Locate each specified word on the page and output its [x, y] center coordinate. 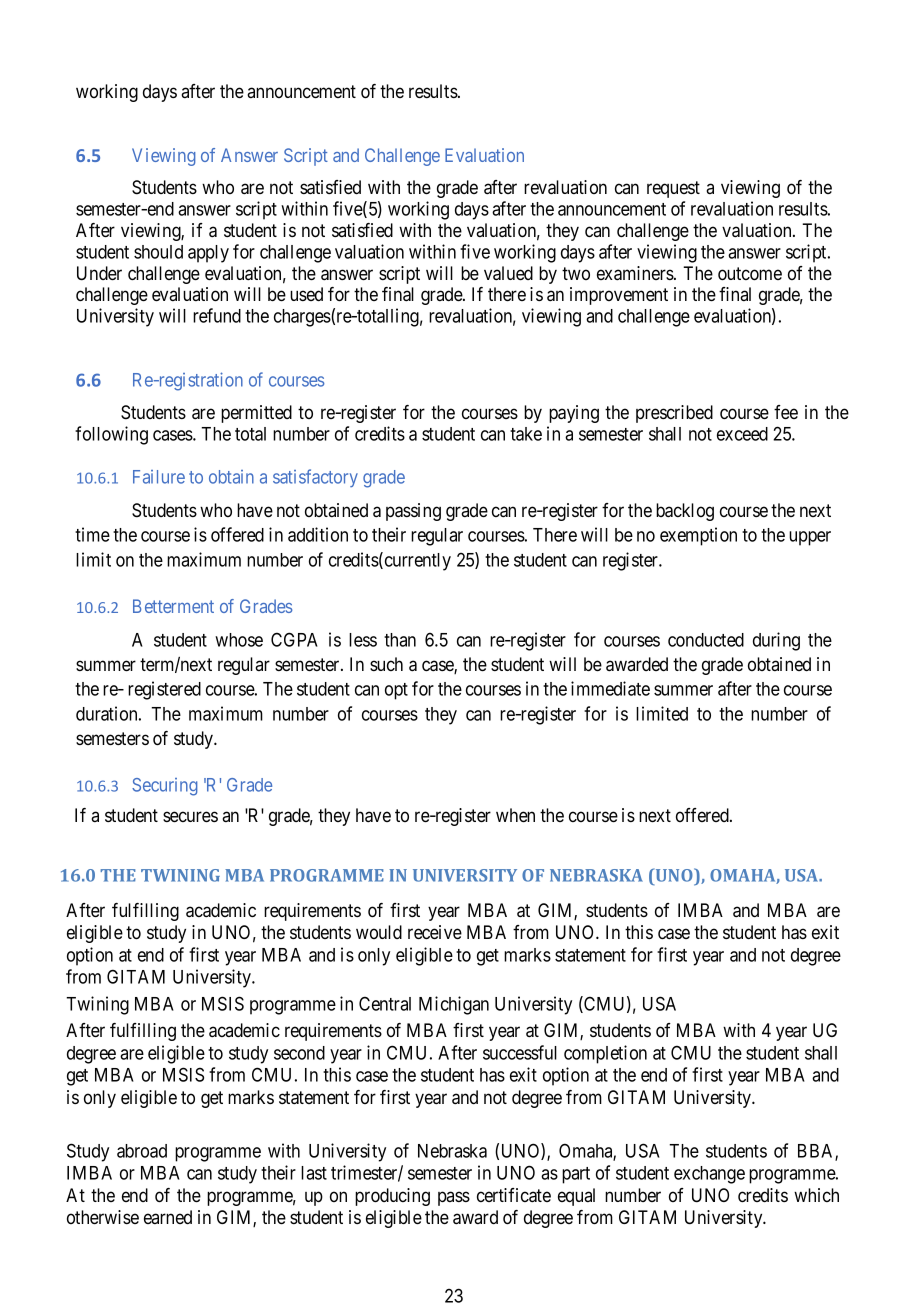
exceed [742, 434]
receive [435, 932]
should [158, 252]
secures [190, 816]
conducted [706, 640]
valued [508, 273]
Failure [159, 477]
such [386, 664]
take [526, 434]
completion [605, 1054]
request [673, 189]
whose [239, 640]
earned [168, 1217]
